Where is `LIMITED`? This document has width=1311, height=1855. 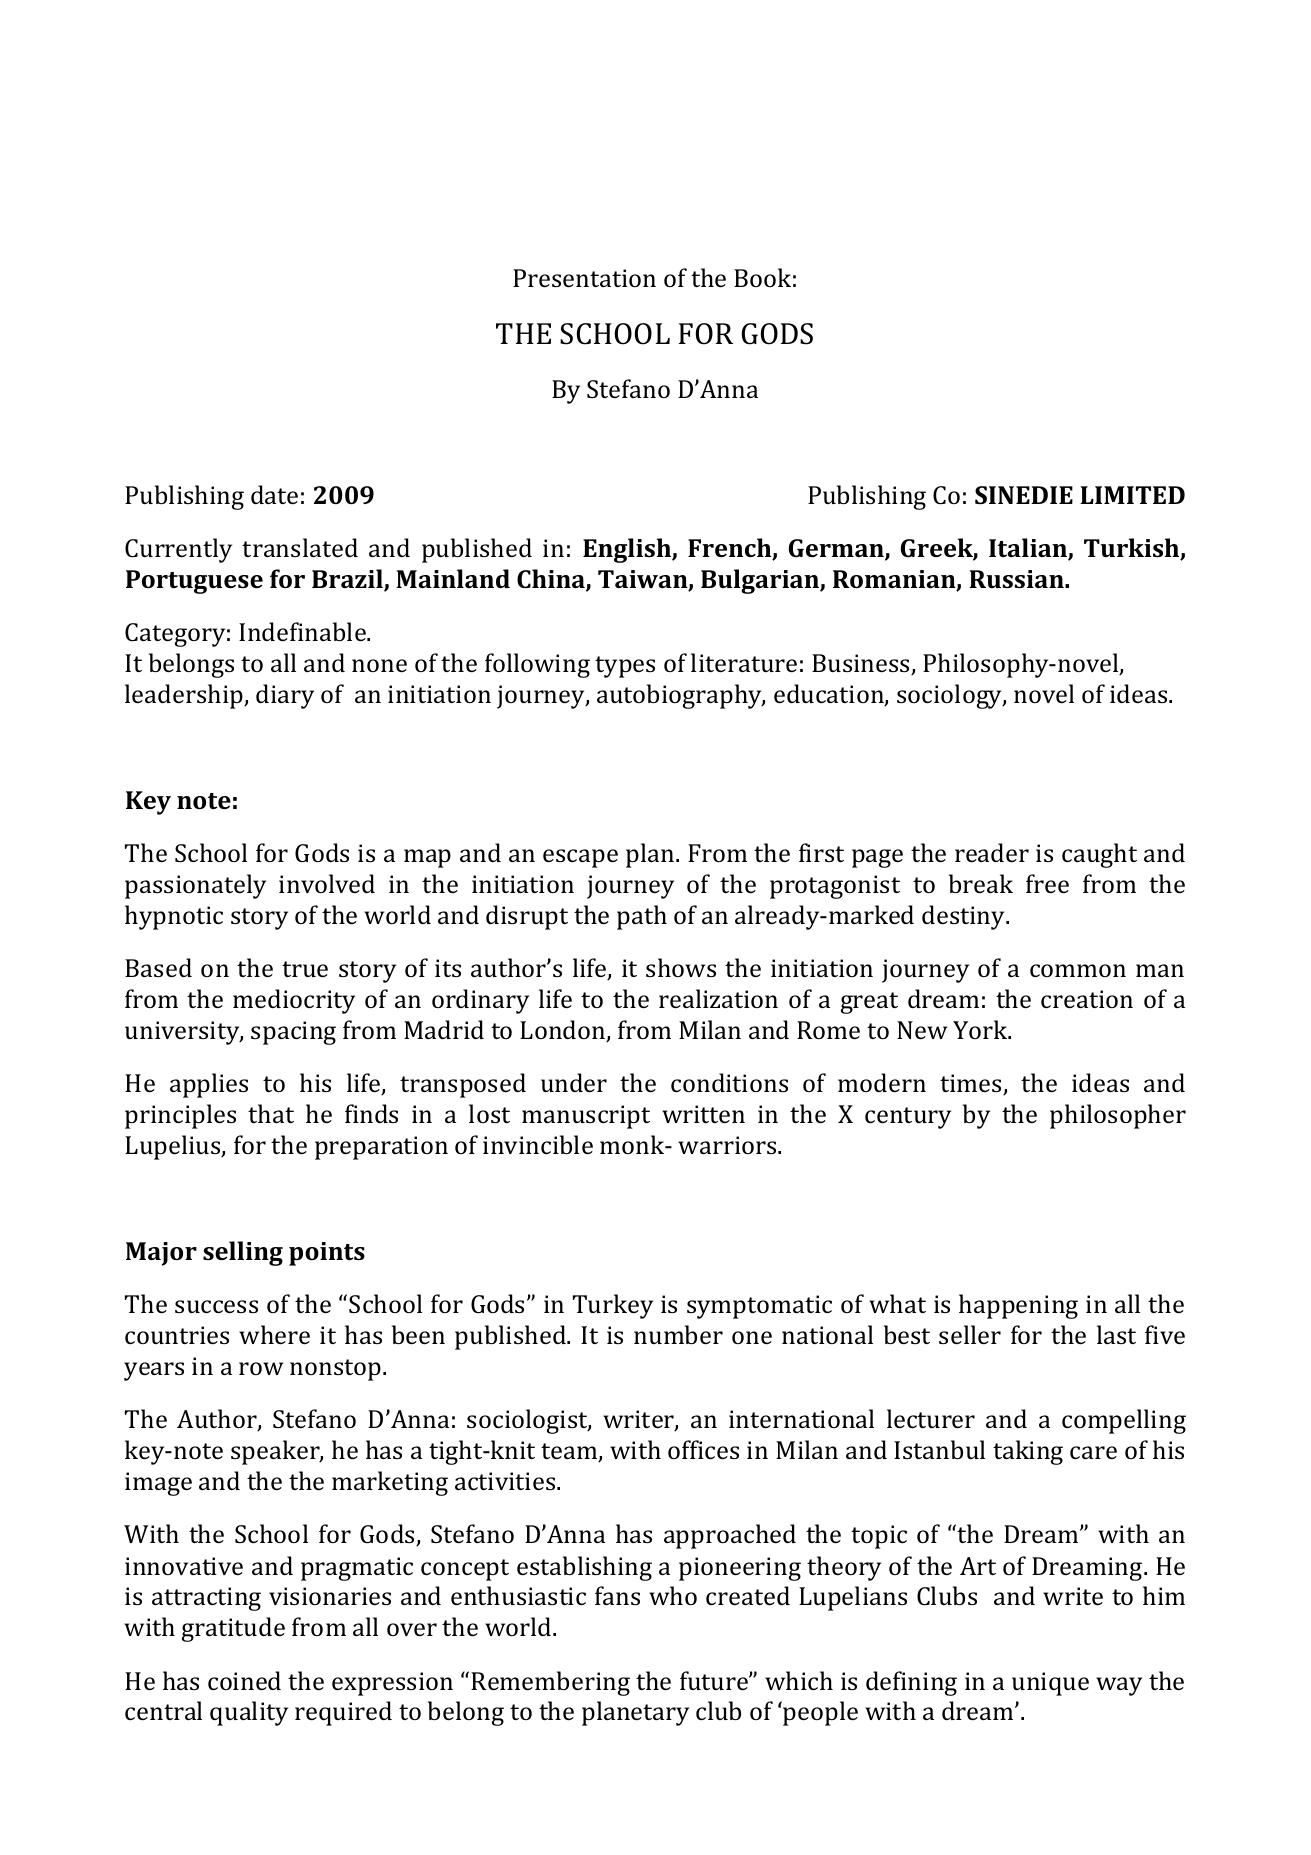
LIMITED is located at coordinates (1132, 495).
